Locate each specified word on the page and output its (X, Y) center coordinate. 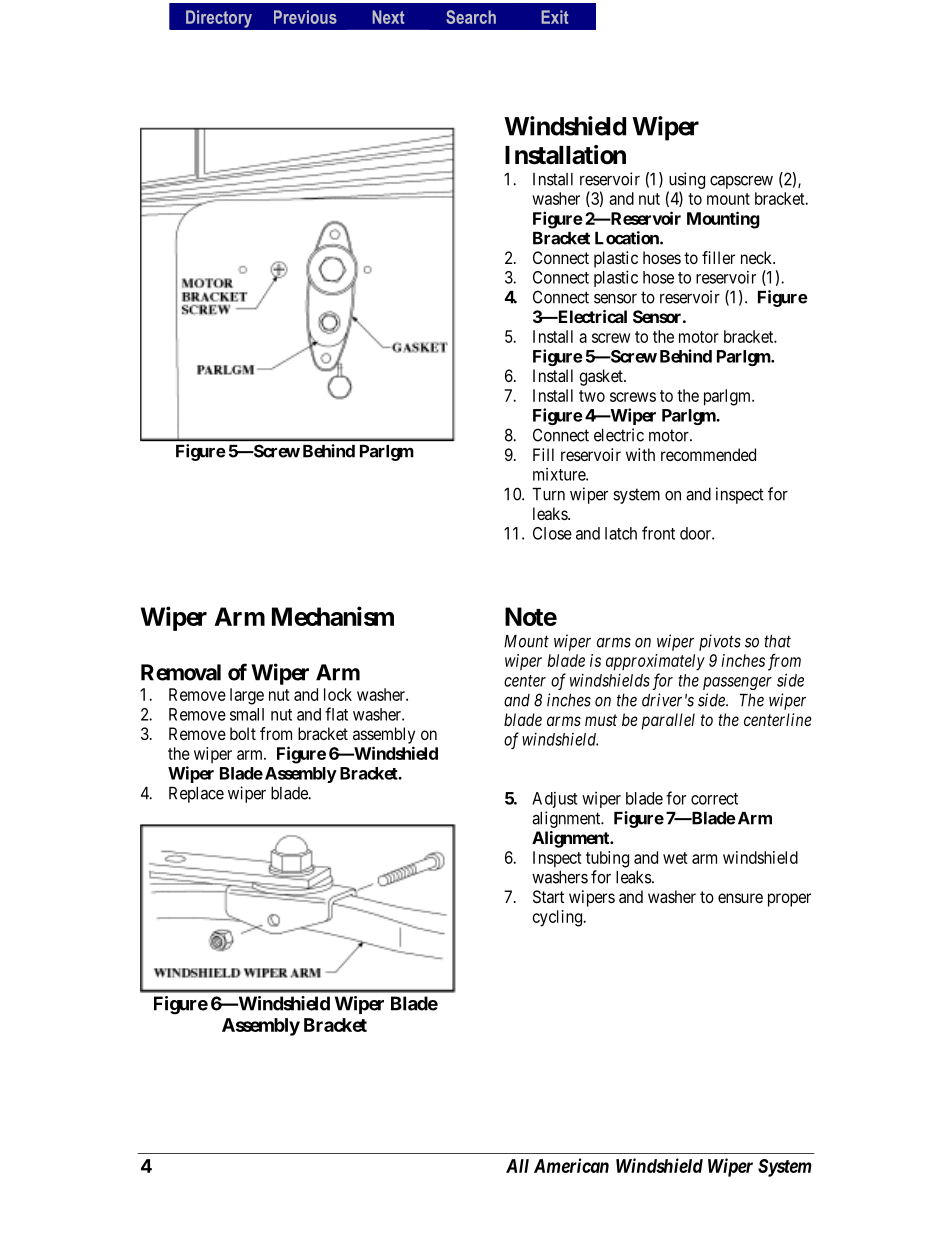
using (687, 180)
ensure (740, 898)
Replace (196, 795)
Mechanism (333, 616)
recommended (708, 454)
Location (628, 238)
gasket (602, 377)
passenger (737, 683)
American (571, 1165)
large (247, 696)
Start (548, 896)
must (601, 720)
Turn (548, 494)
